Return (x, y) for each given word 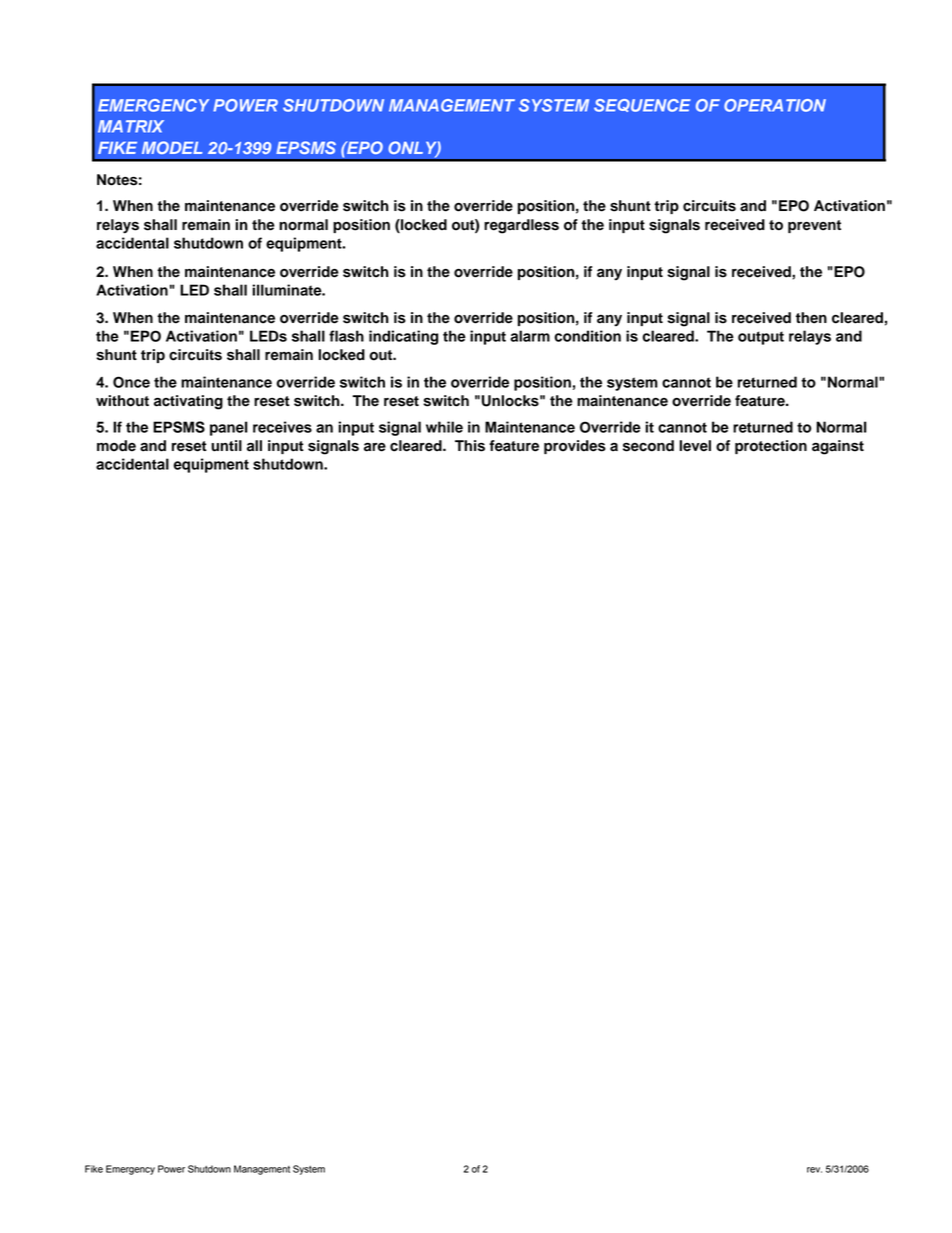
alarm (530, 336)
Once (131, 382)
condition (587, 336)
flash (346, 336)
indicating (403, 337)
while (444, 427)
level (695, 446)
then (811, 318)
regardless (521, 226)
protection (771, 447)
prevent (814, 226)
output (761, 338)
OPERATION (775, 105)
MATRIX (131, 126)
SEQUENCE (642, 105)
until (226, 446)
